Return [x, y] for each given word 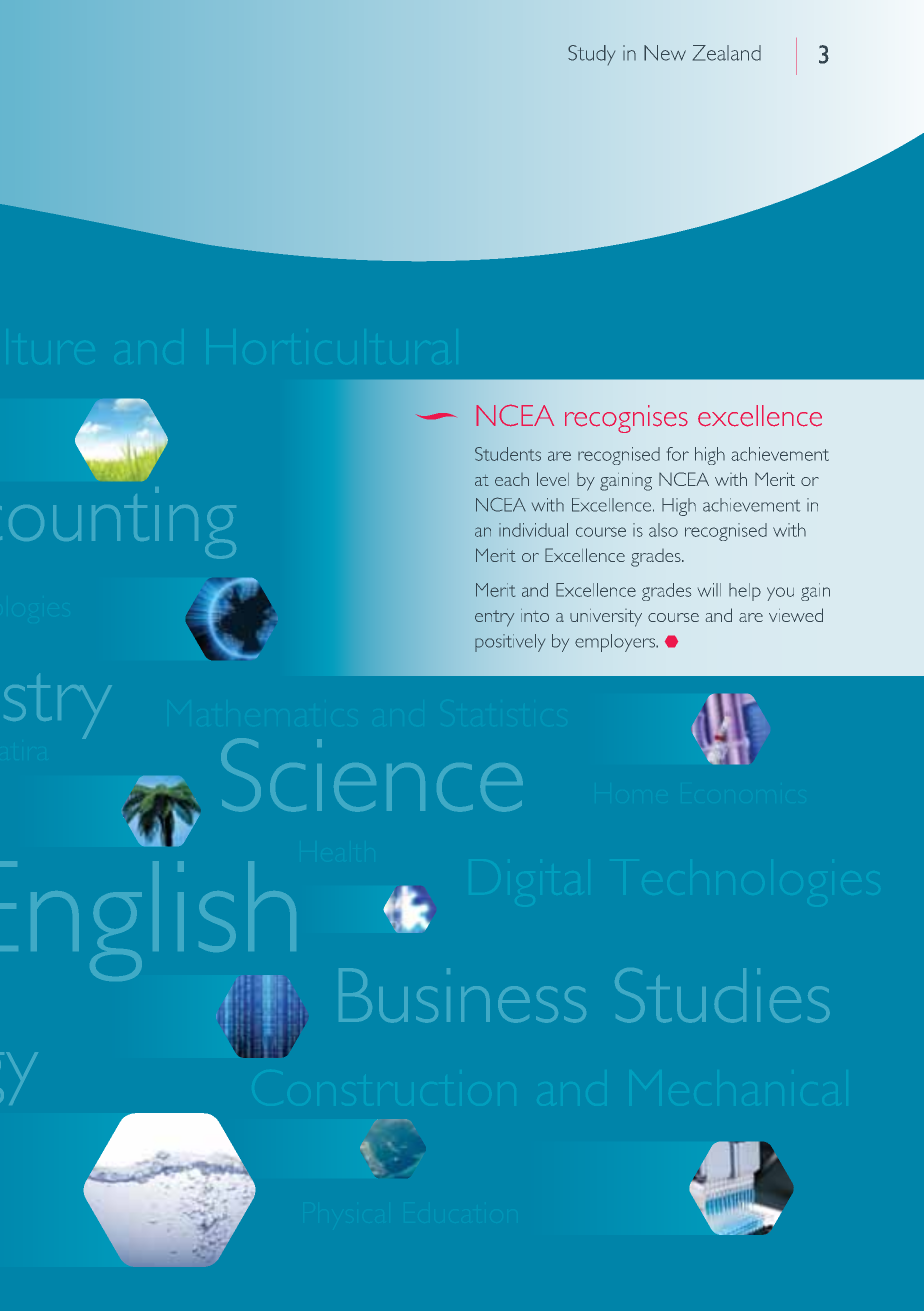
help [745, 592]
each [512, 479]
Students [508, 454]
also [663, 530]
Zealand [727, 53]
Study [591, 55]
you [780, 594]
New [665, 53]
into [535, 615]
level [553, 479]
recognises [626, 419]
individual [533, 530]
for [678, 454]
